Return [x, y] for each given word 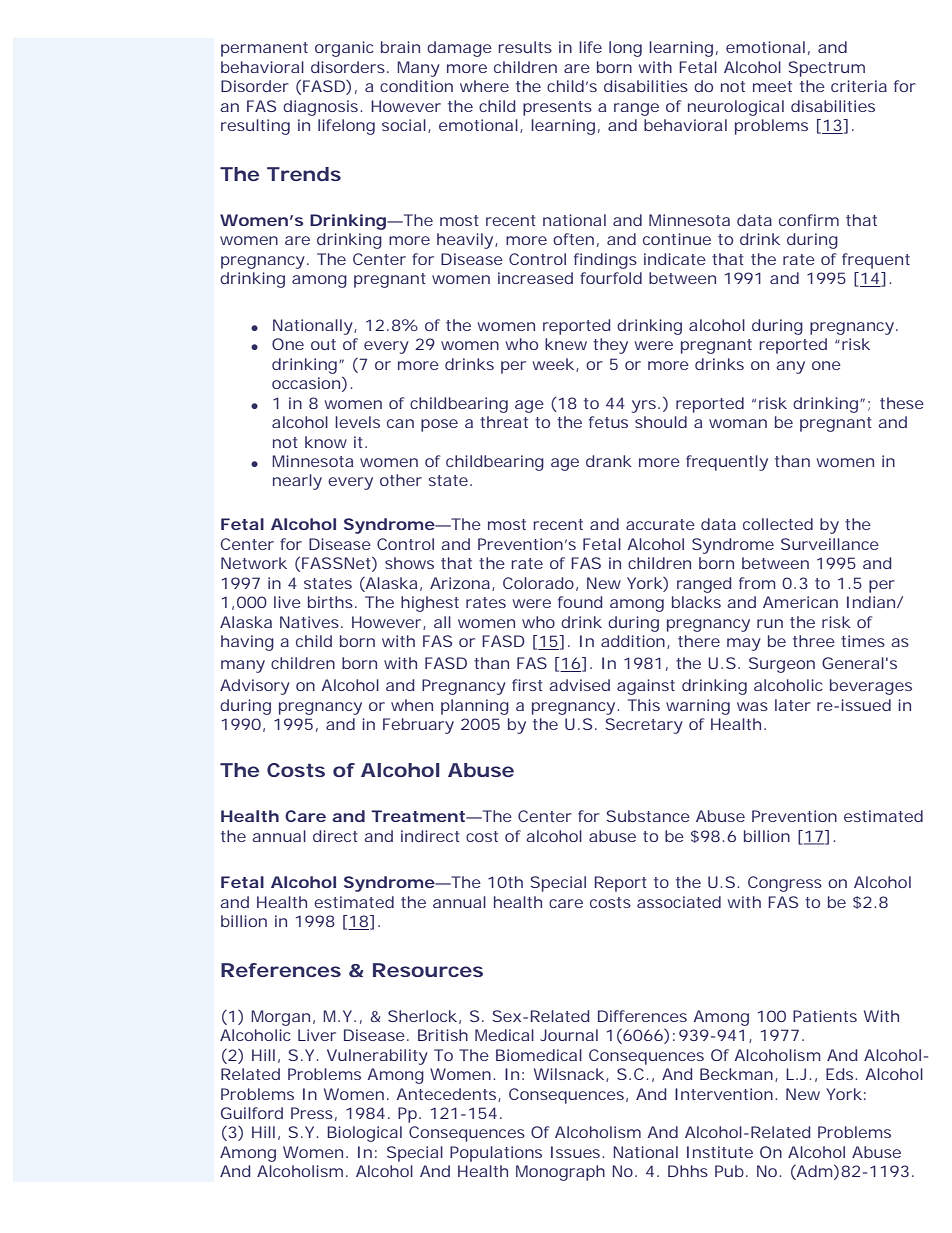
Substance [648, 816]
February [418, 726]
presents [557, 108]
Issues [577, 1152]
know [326, 442]
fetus [608, 422]
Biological [364, 1134]
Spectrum [827, 69]
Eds [841, 1074]
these [902, 403]
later [793, 705]
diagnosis [322, 108]
